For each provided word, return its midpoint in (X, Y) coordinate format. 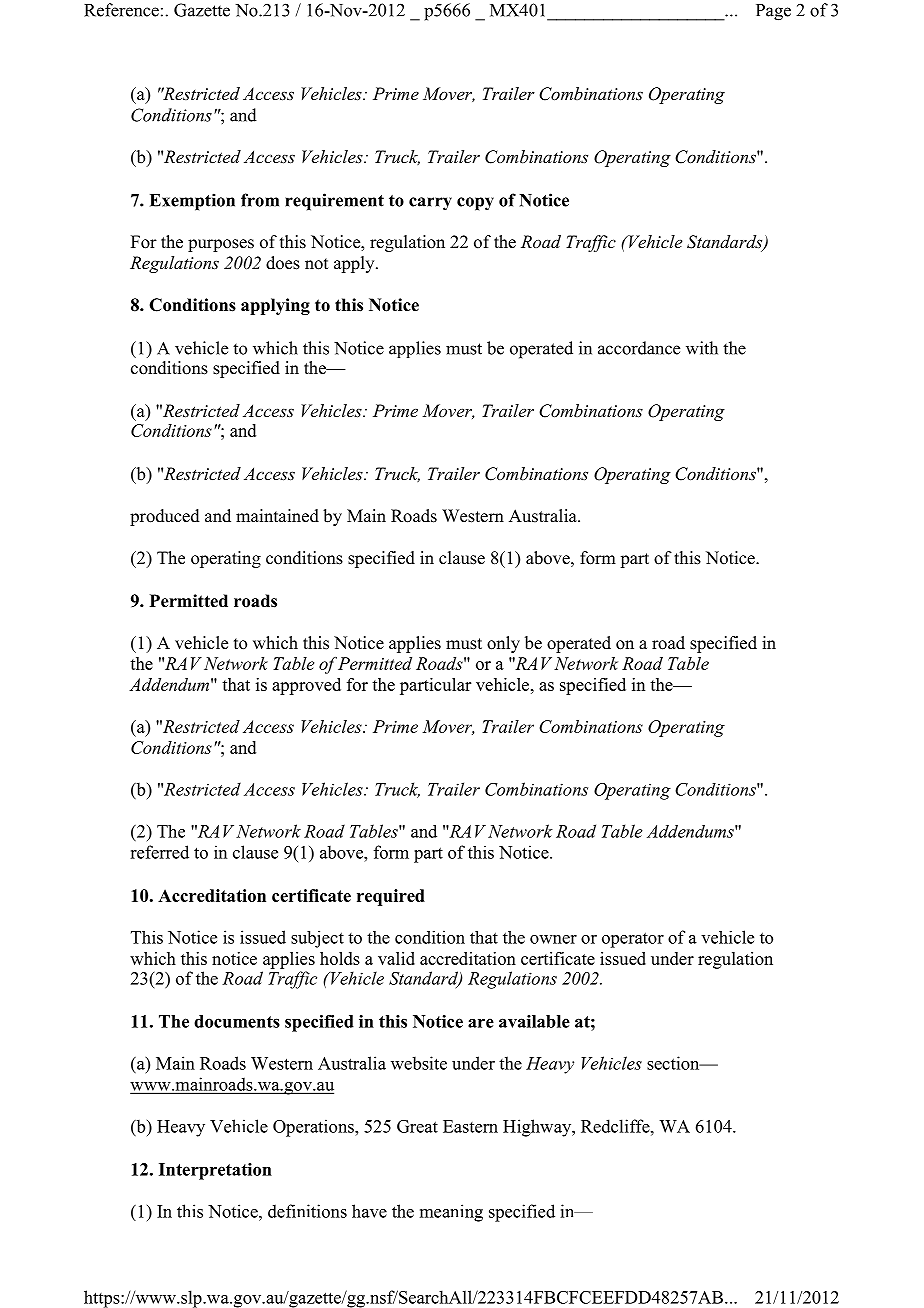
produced (165, 517)
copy (475, 204)
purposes (221, 245)
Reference (121, 10)
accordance (639, 348)
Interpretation (215, 1171)
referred (159, 852)
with (702, 348)
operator (633, 940)
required (391, 897)
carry (430, 203)
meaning (451, 1213)
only (503, 644)
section (674, 1063)
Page (773, 12)
